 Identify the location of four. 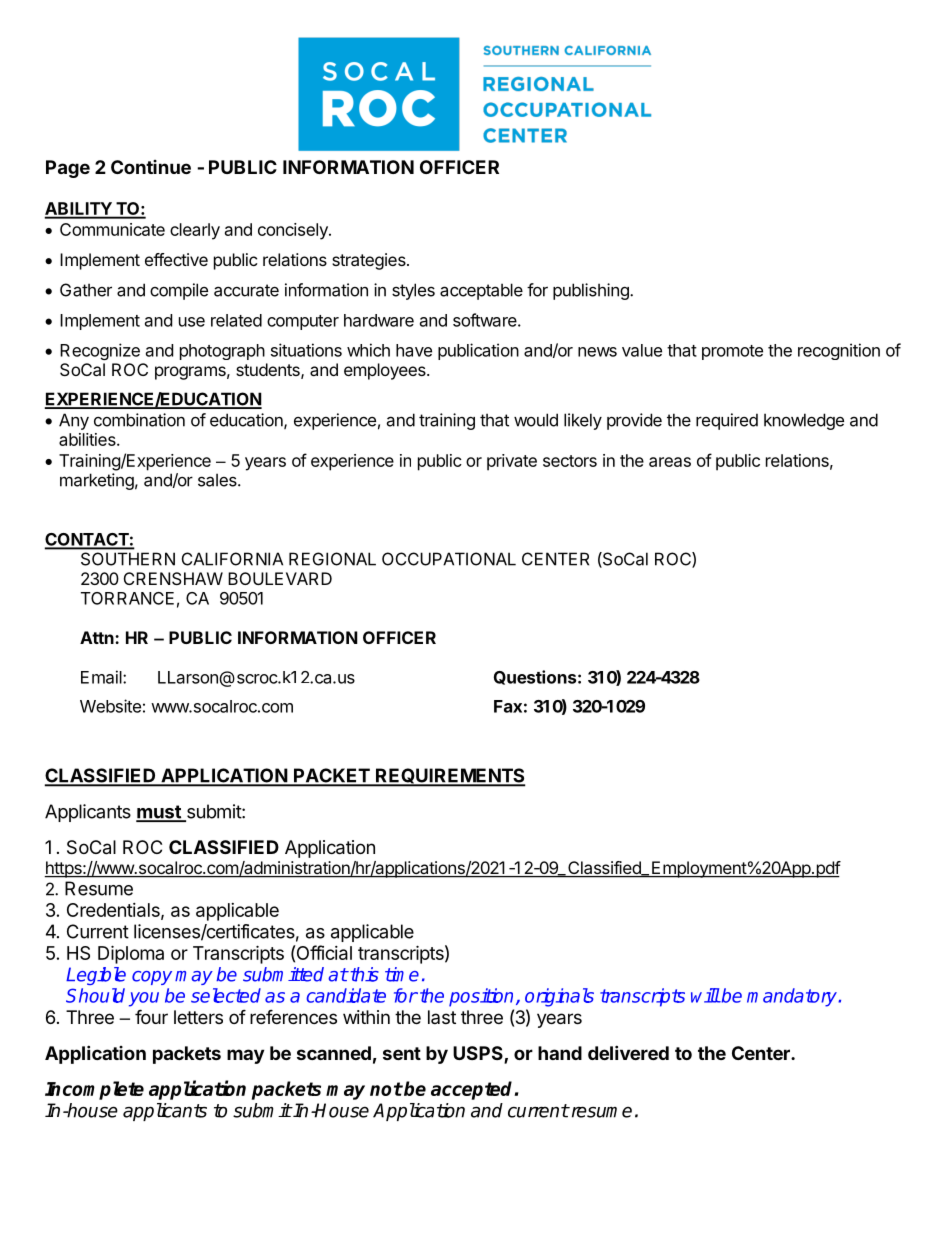
(151, 1016).
